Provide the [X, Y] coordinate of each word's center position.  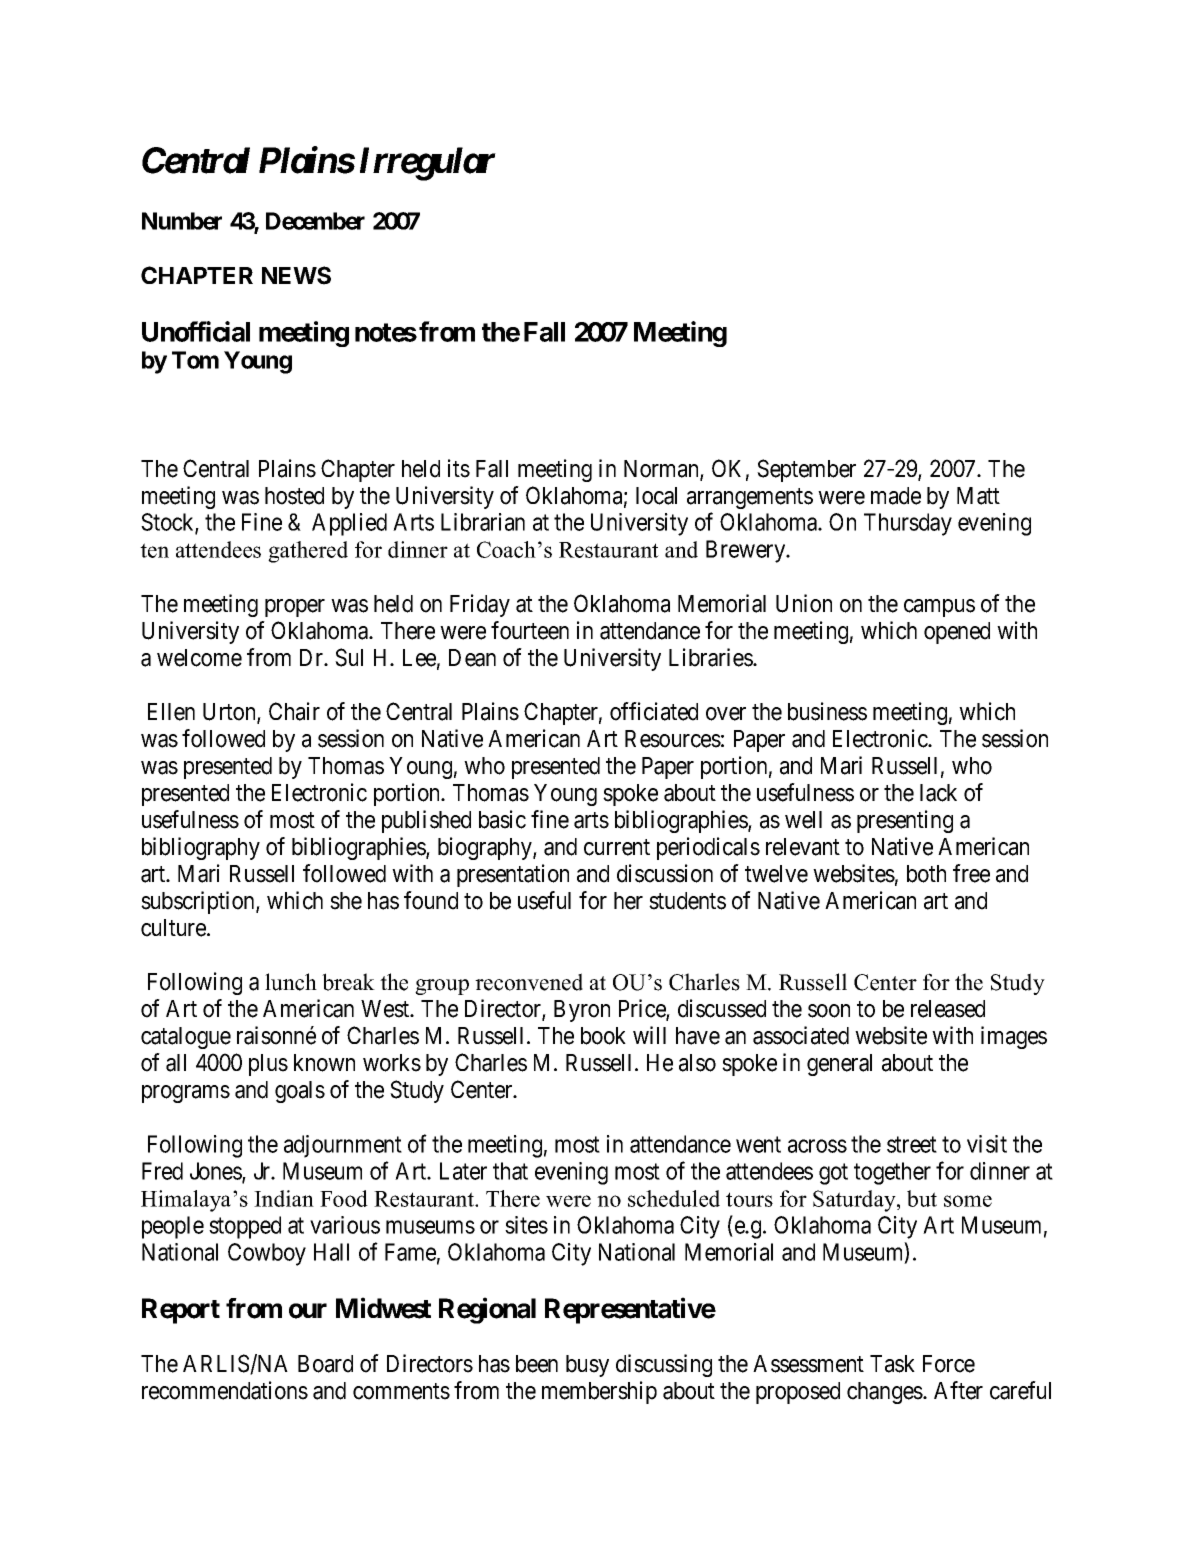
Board [325, 1364]
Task [892, 1364]
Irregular [428, 164]
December [315, 221]
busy [587, 1366]
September [806, 470]
